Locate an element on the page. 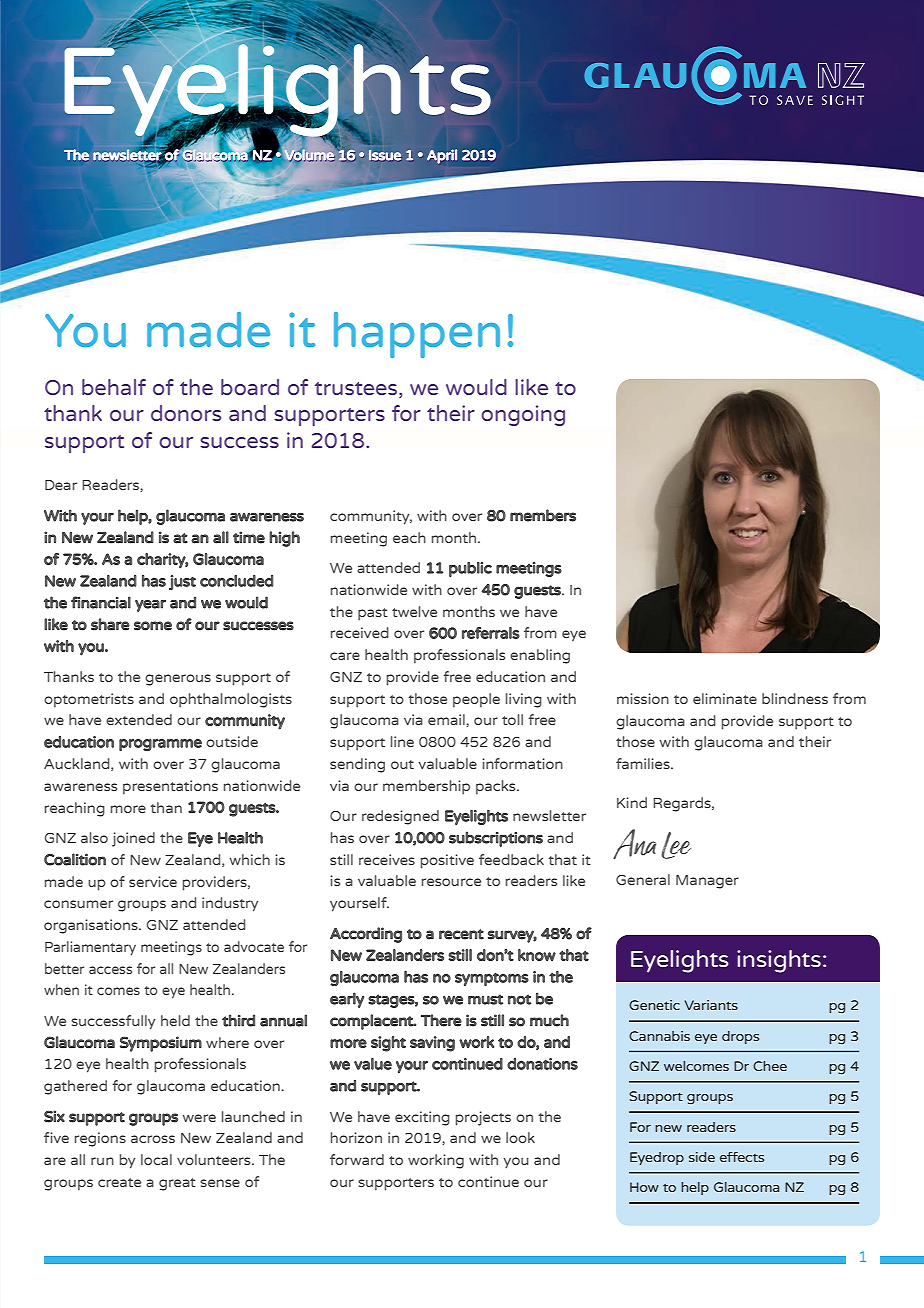 This image has width=924, height=1308. behalf is located at coordinates (114, 387).
